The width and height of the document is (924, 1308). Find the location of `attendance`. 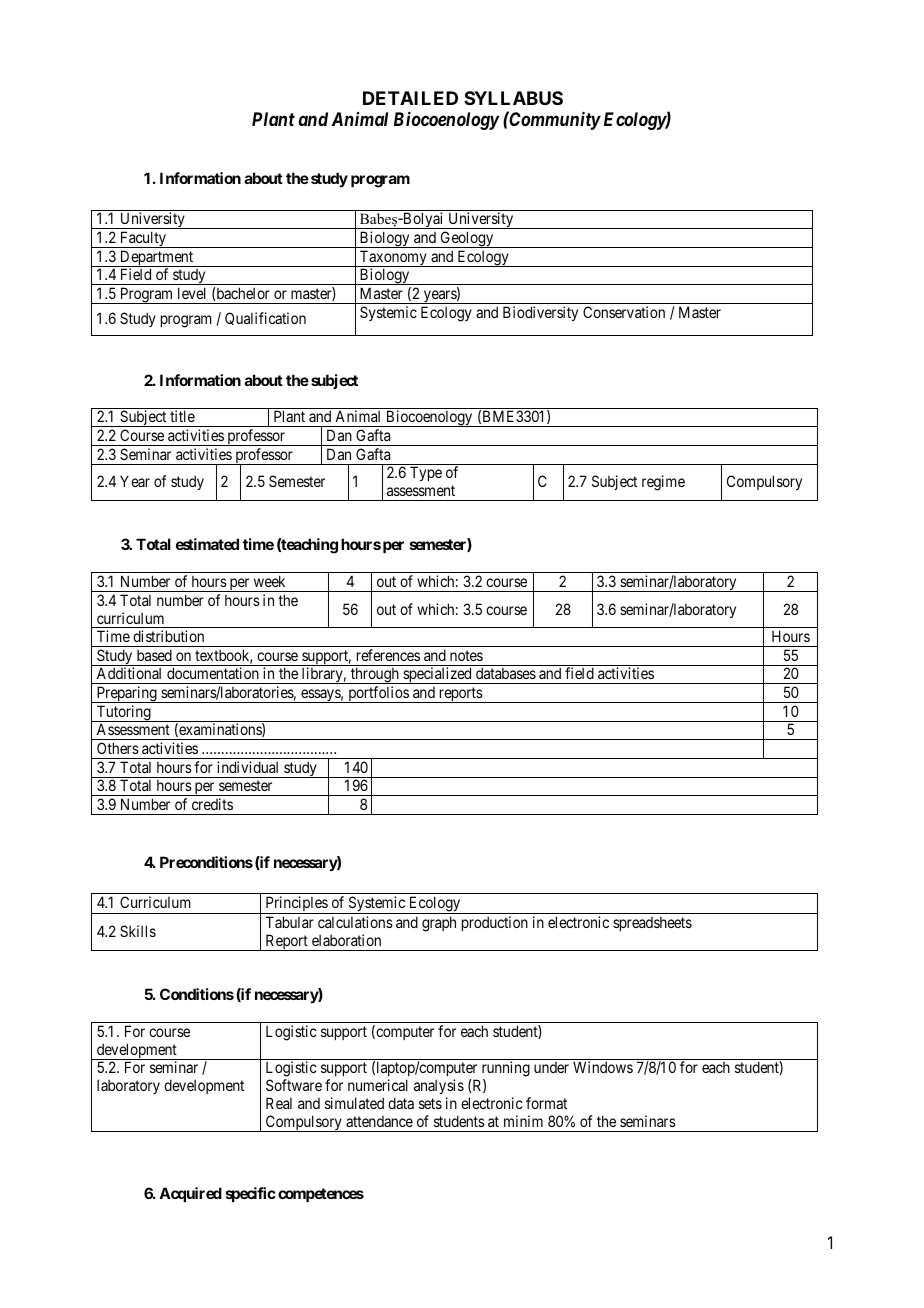

attendance is located at coordinates (379, 1121).
